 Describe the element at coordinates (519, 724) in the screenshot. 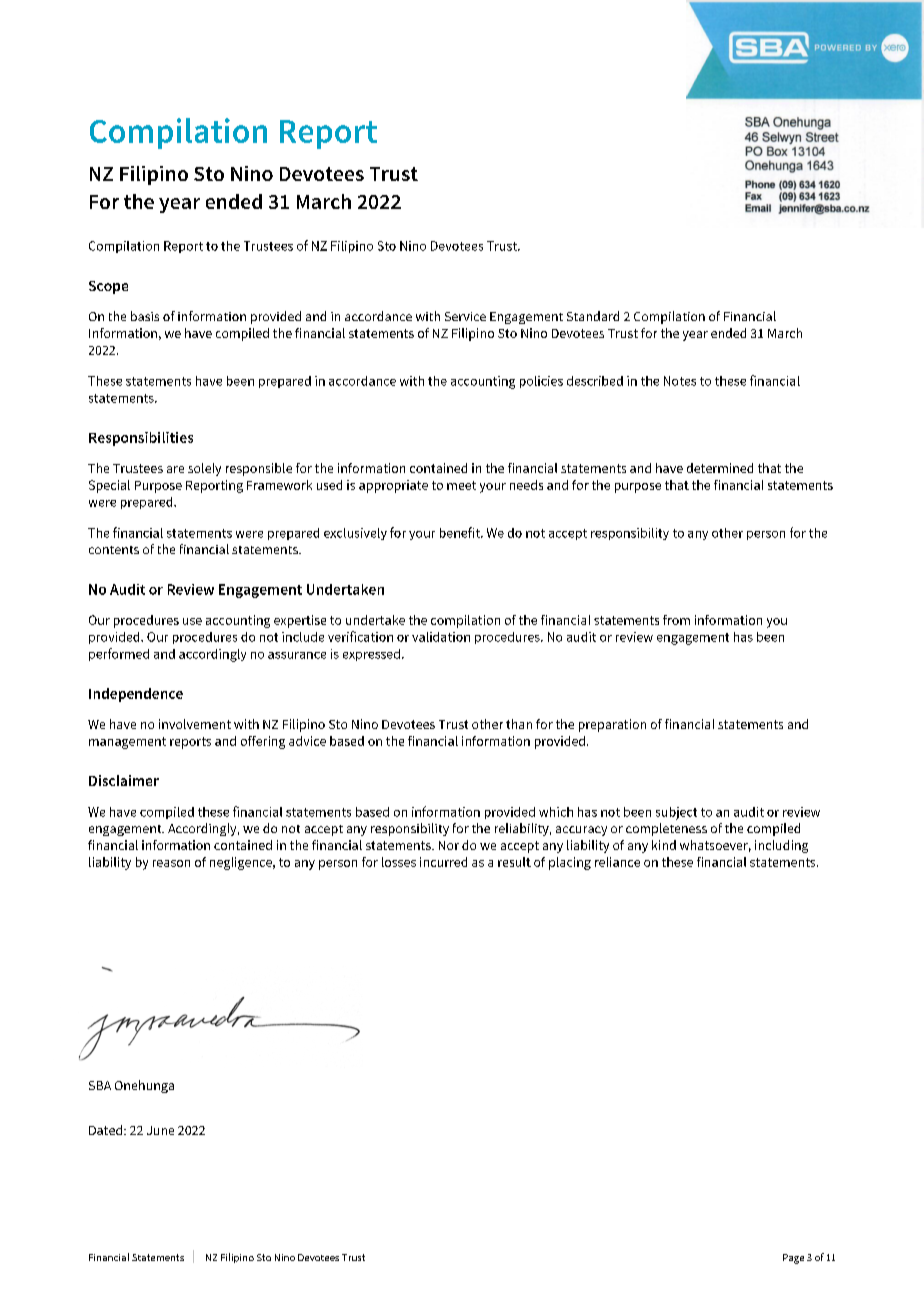

I see `than` at that location.
